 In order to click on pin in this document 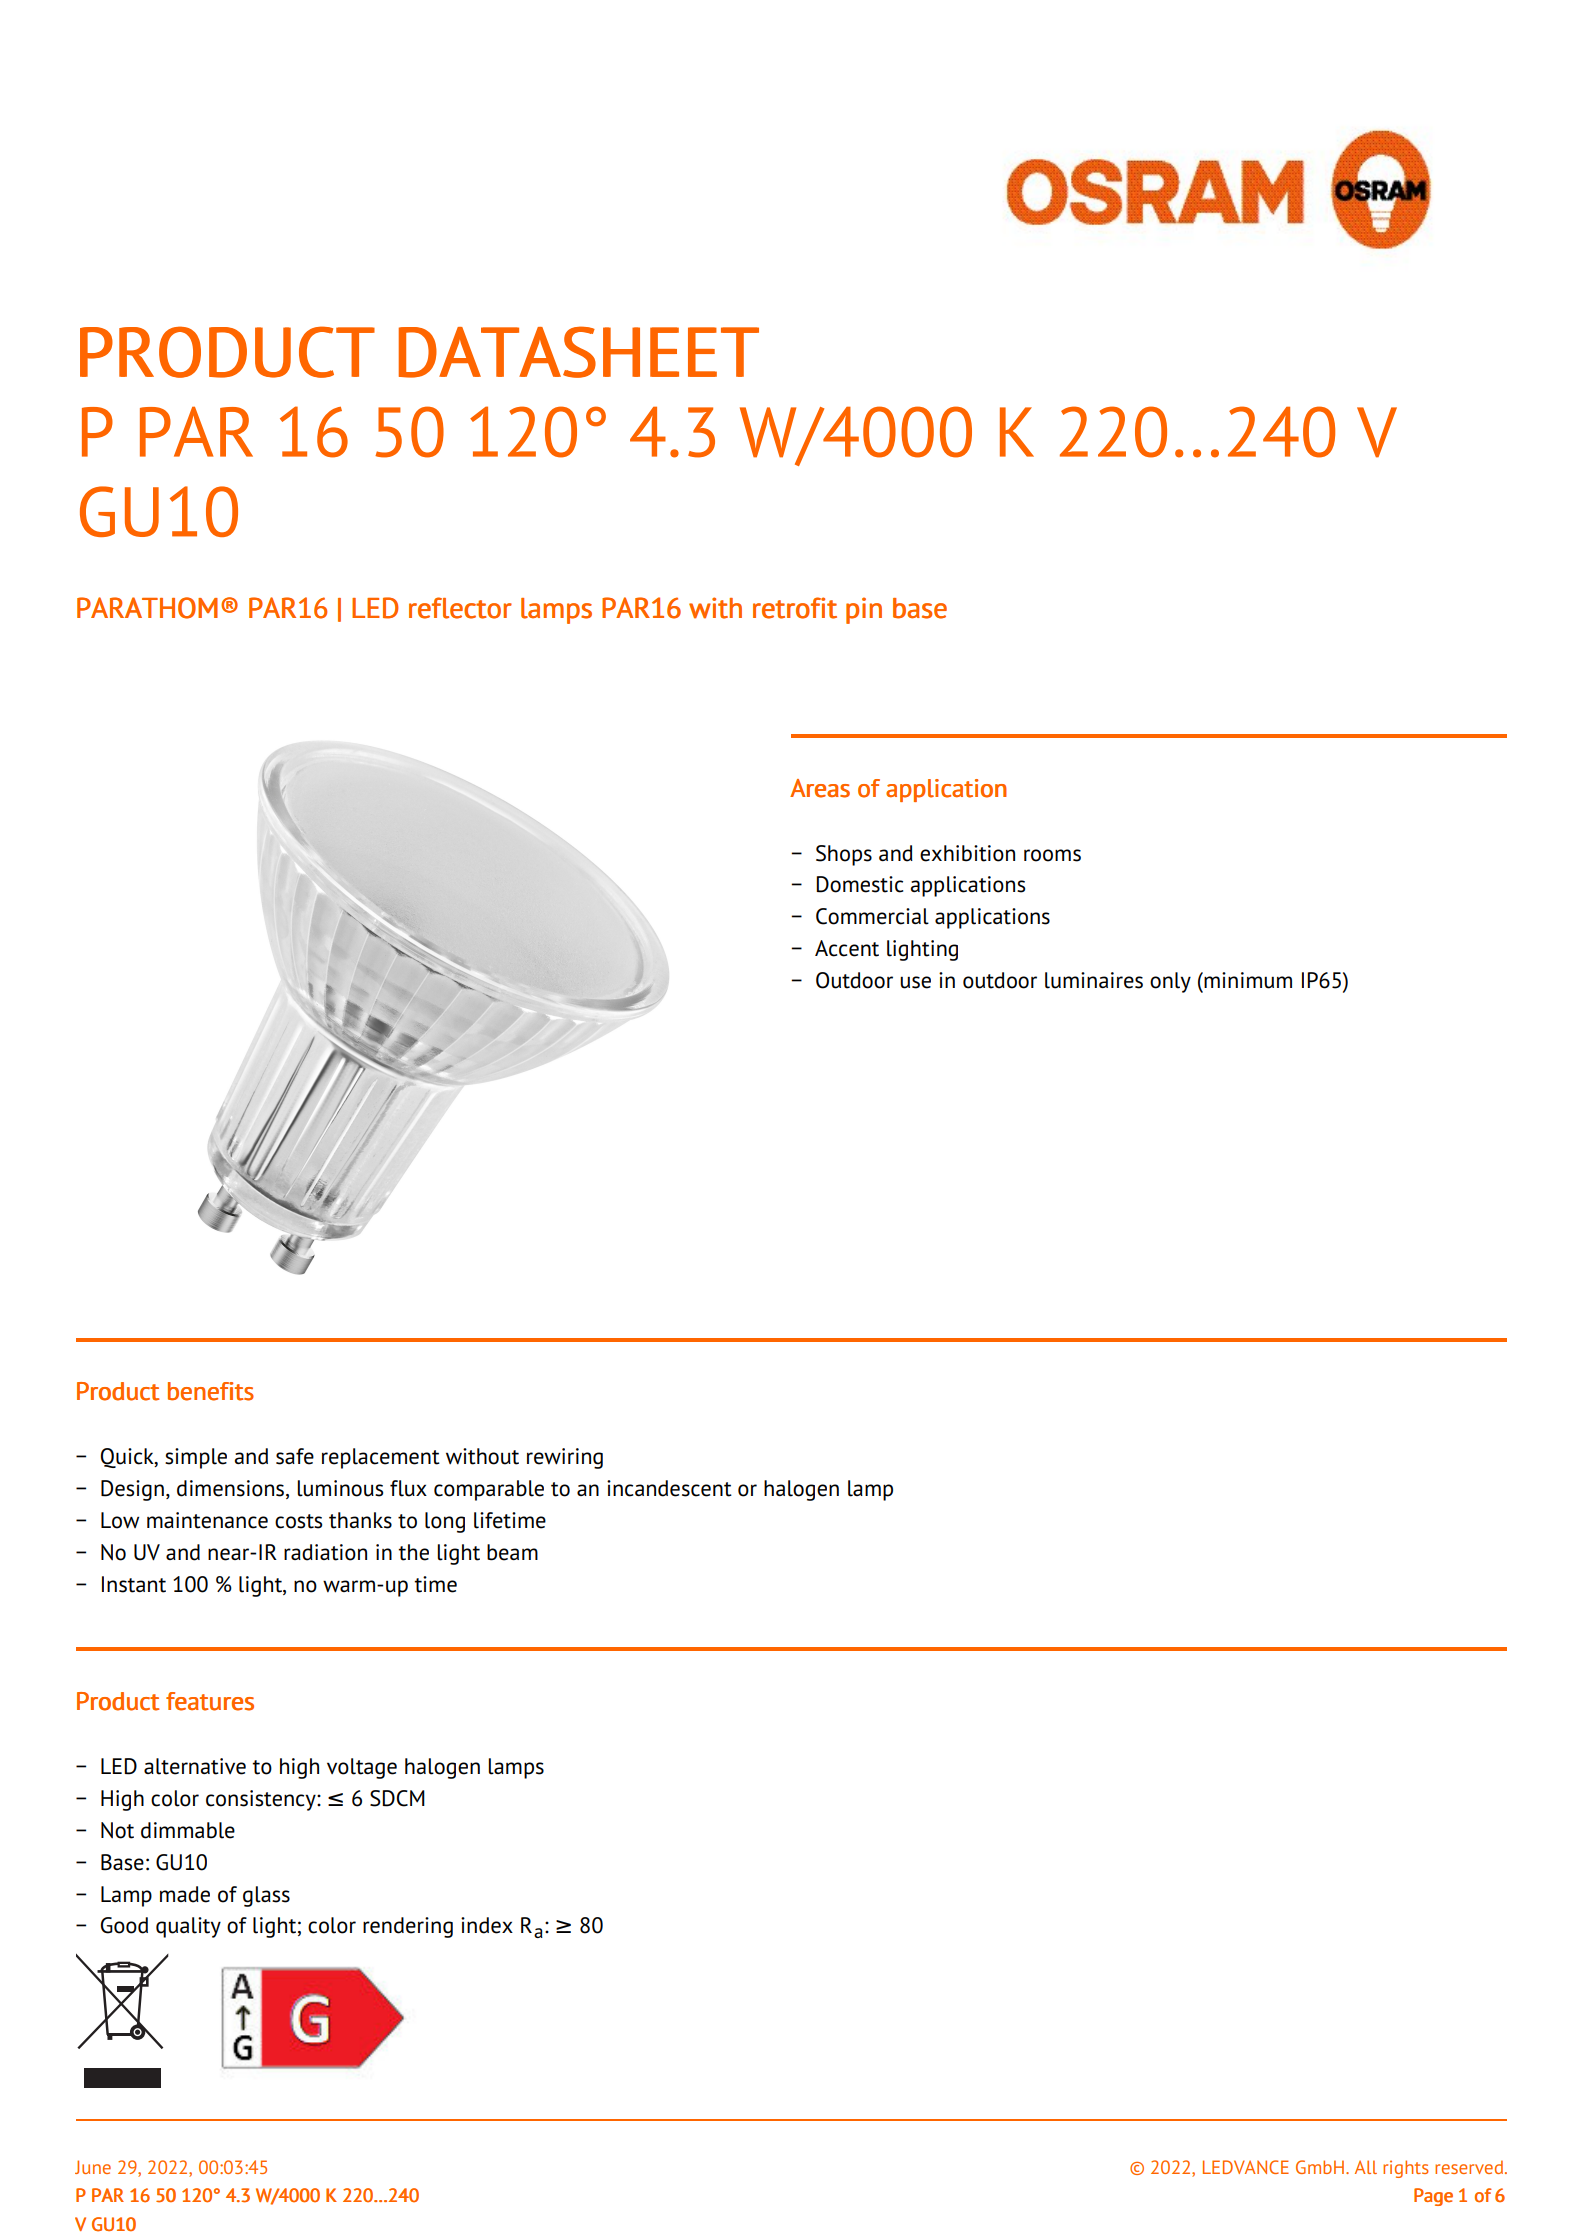, I will do `click(864, 610)`.
